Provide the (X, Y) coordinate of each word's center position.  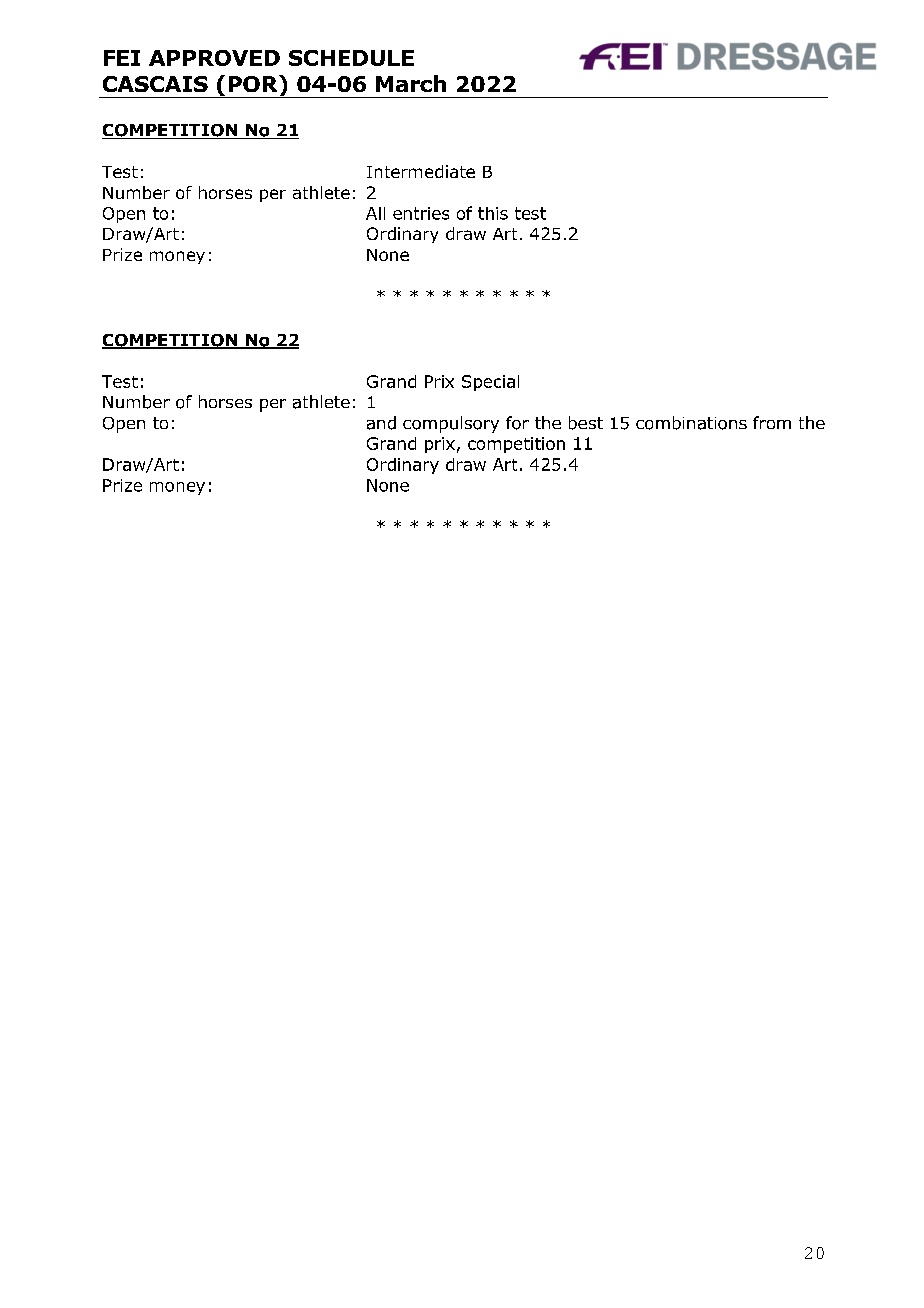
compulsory (451, 424)
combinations (691, 423)
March (411, 83)
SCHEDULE (351, 58)
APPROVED (214, 58)
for (517, 423)
